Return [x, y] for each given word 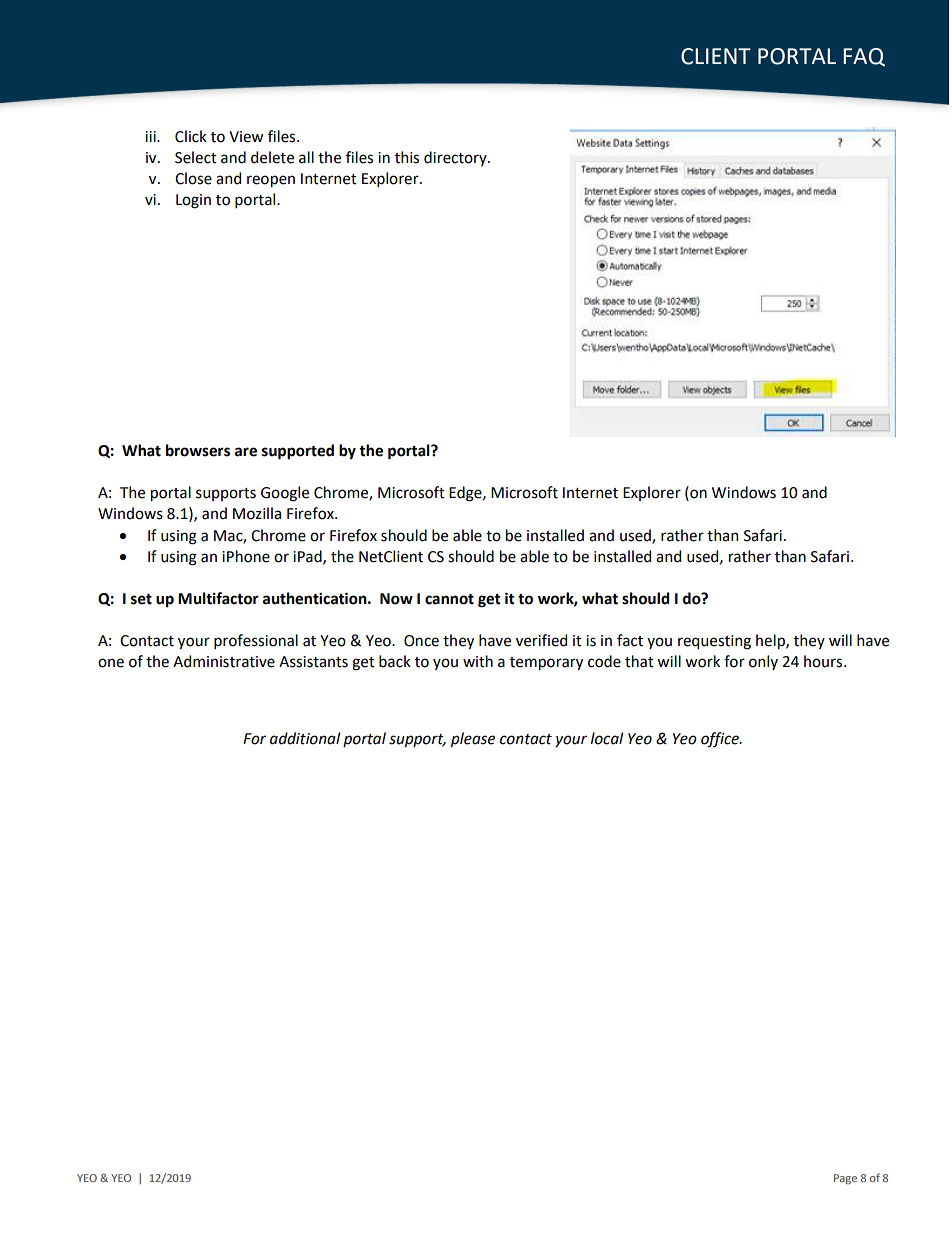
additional [305, 738]
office [721, 740]
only [763, 662]
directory [456, 158]
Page [845, 1179]
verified [541, 640]
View [246, 137]
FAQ [864, 57]
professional [256, 641]
